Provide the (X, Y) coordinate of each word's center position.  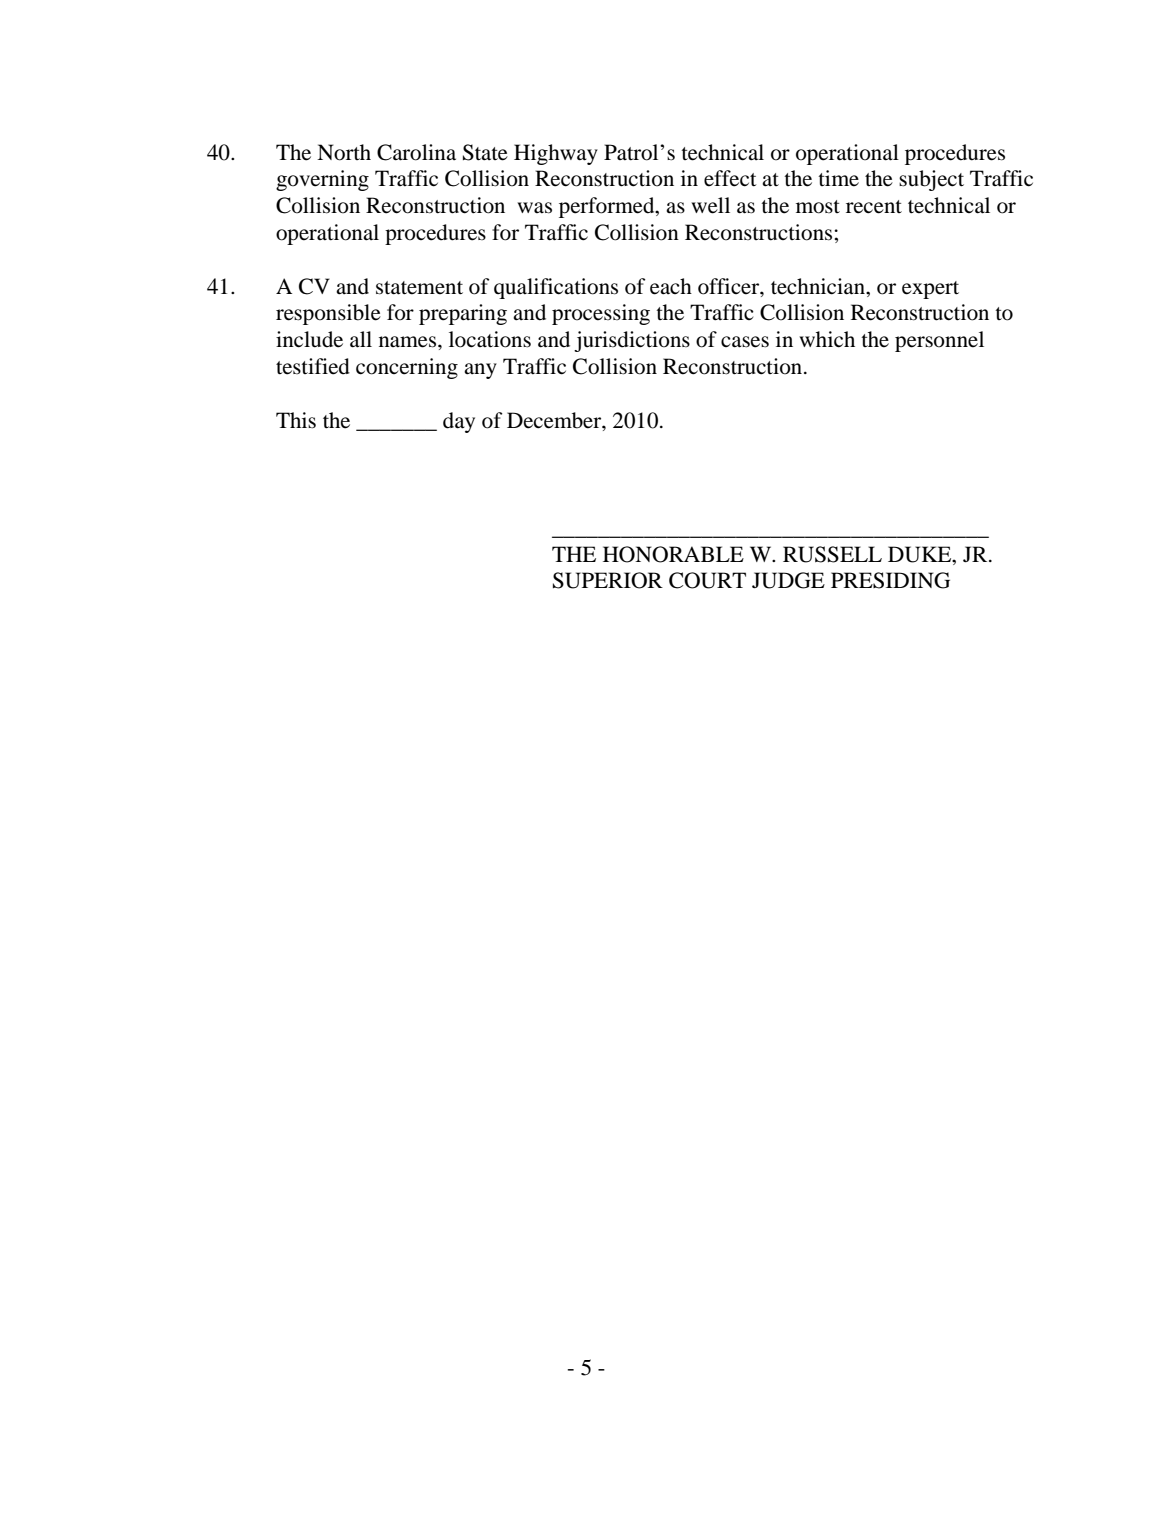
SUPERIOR (608, 580)
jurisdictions (632, 341)
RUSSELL (832, 554)
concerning (407, 368)
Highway (556, 154)
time (838, 178)
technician (819, 286)
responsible (328, 314)
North (344, 152)
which (827, 339)
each (671, 286)
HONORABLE (673, 554)
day (459, 422)
